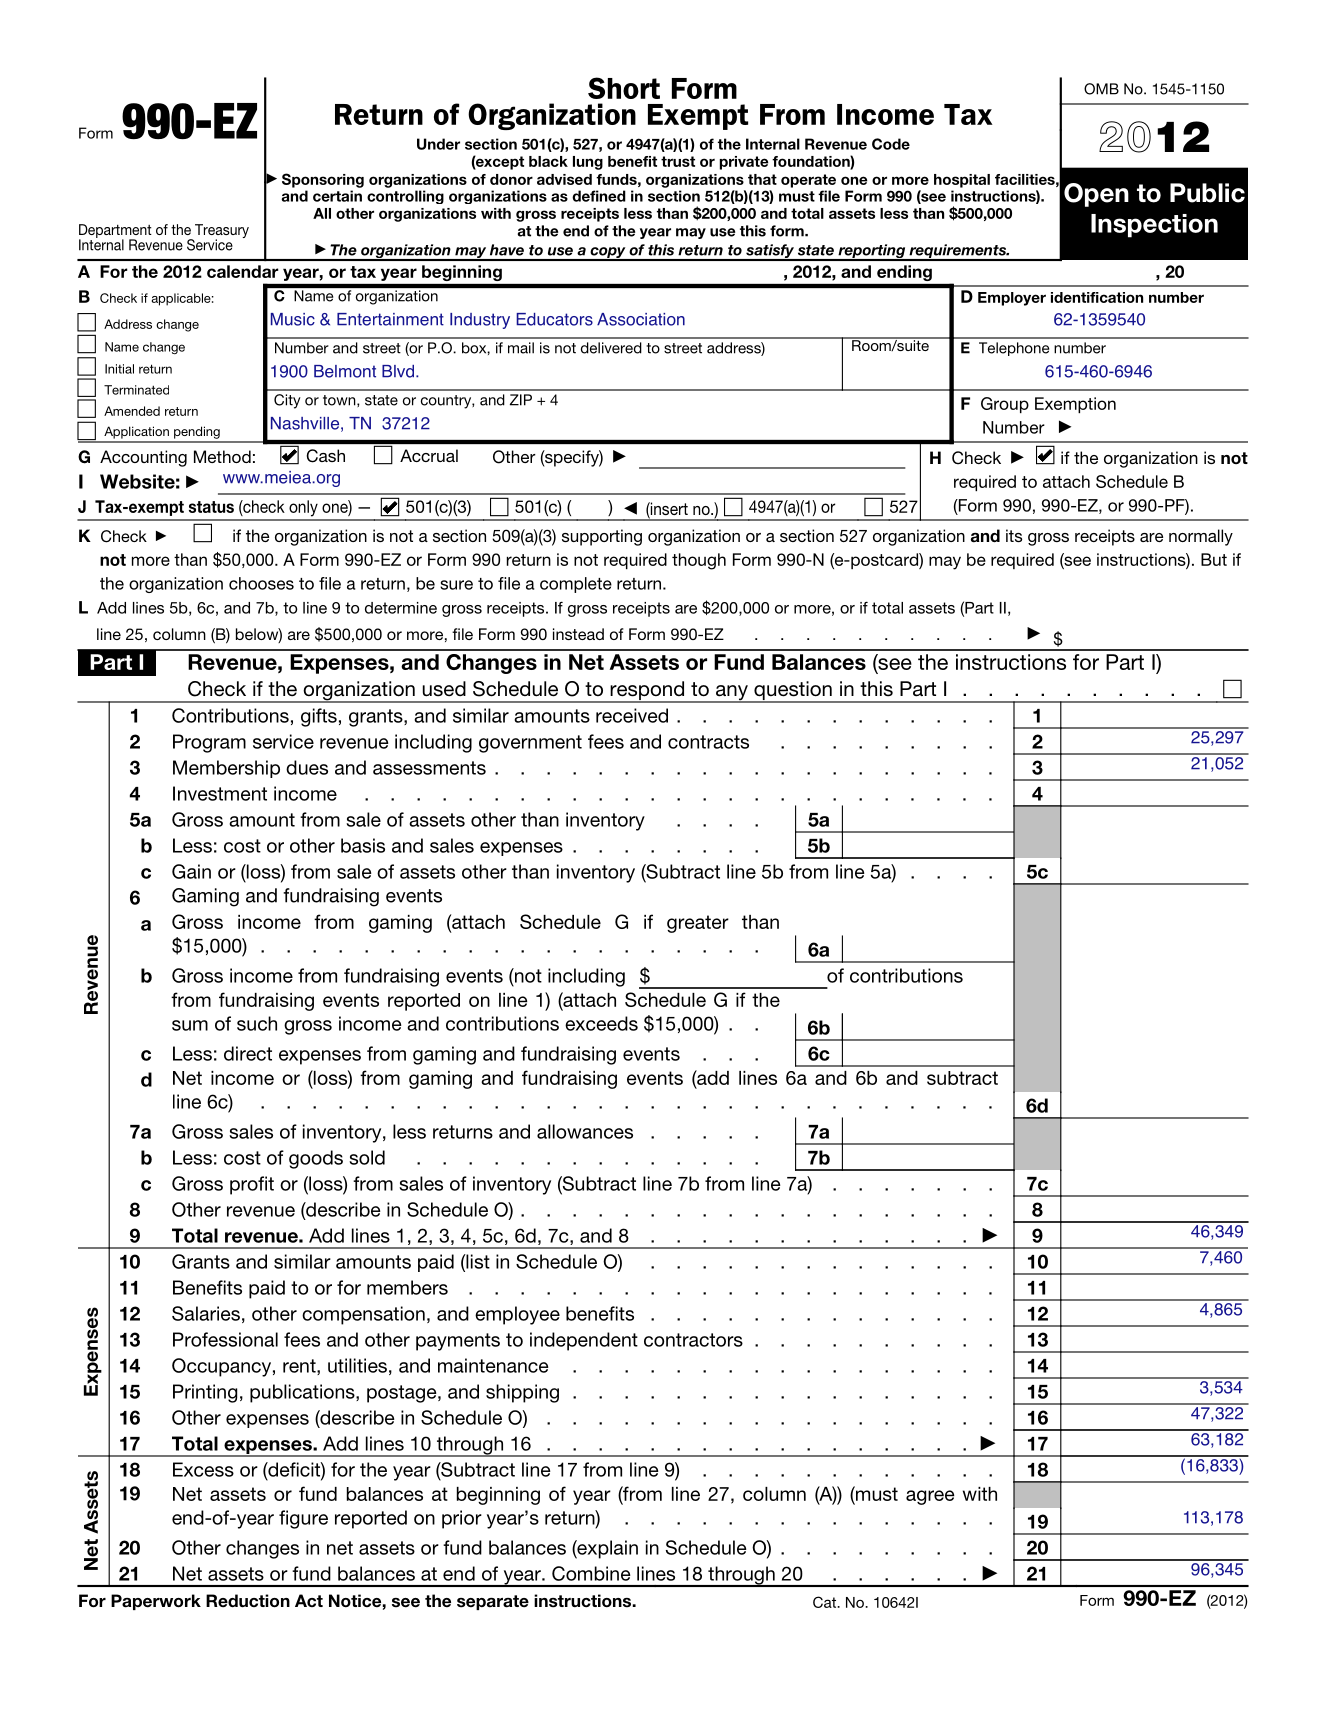  Describe the element at coordinates (1005, 405) in the screenshot. I see `Group` at that location.
